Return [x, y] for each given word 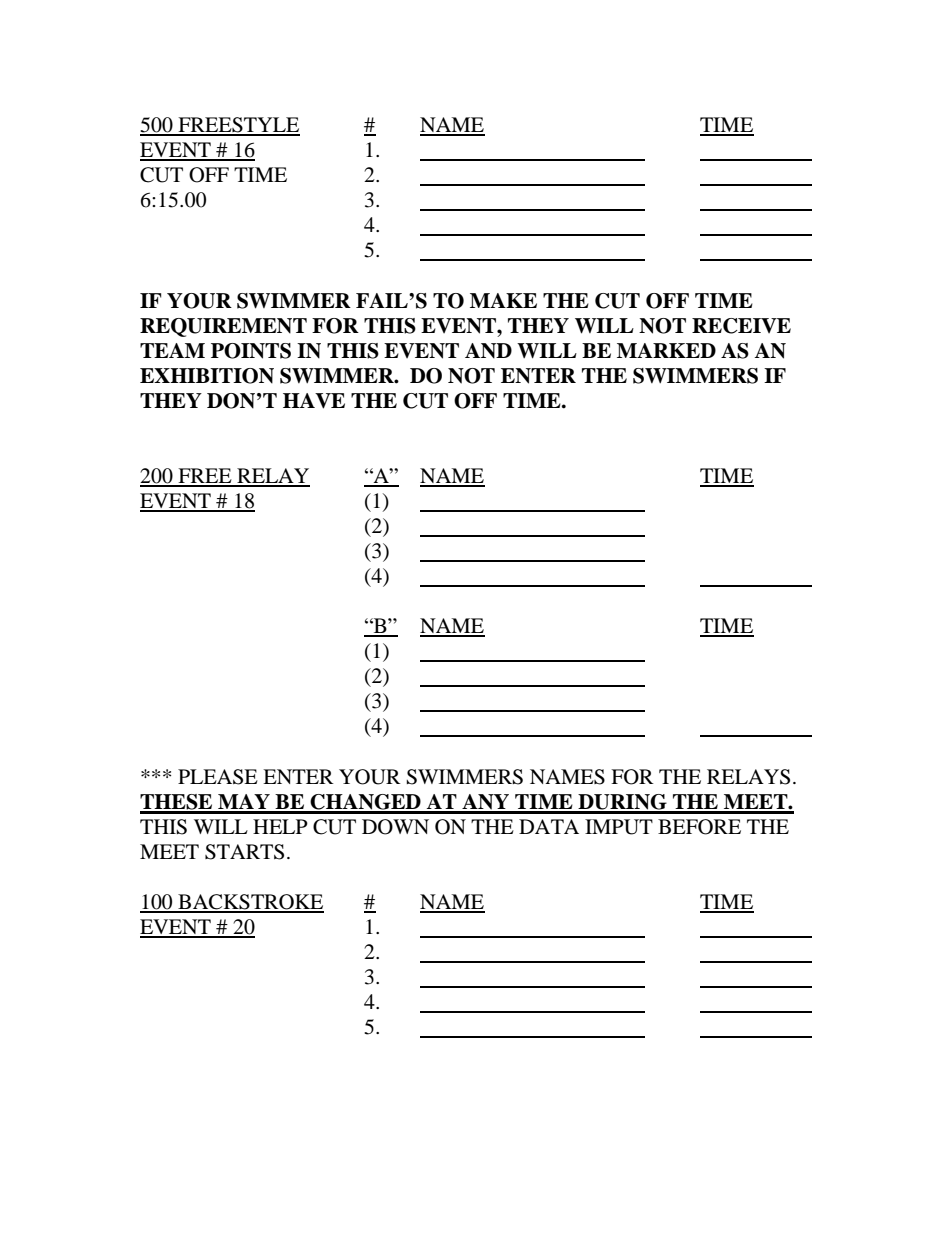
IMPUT [619, 827]
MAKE [503, 300]
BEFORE [699, 827]
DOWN [395, 827]
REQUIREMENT [223, 327]
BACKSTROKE [250, 903]
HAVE [314, 401]
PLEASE [218, 777]
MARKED [666, 350]
